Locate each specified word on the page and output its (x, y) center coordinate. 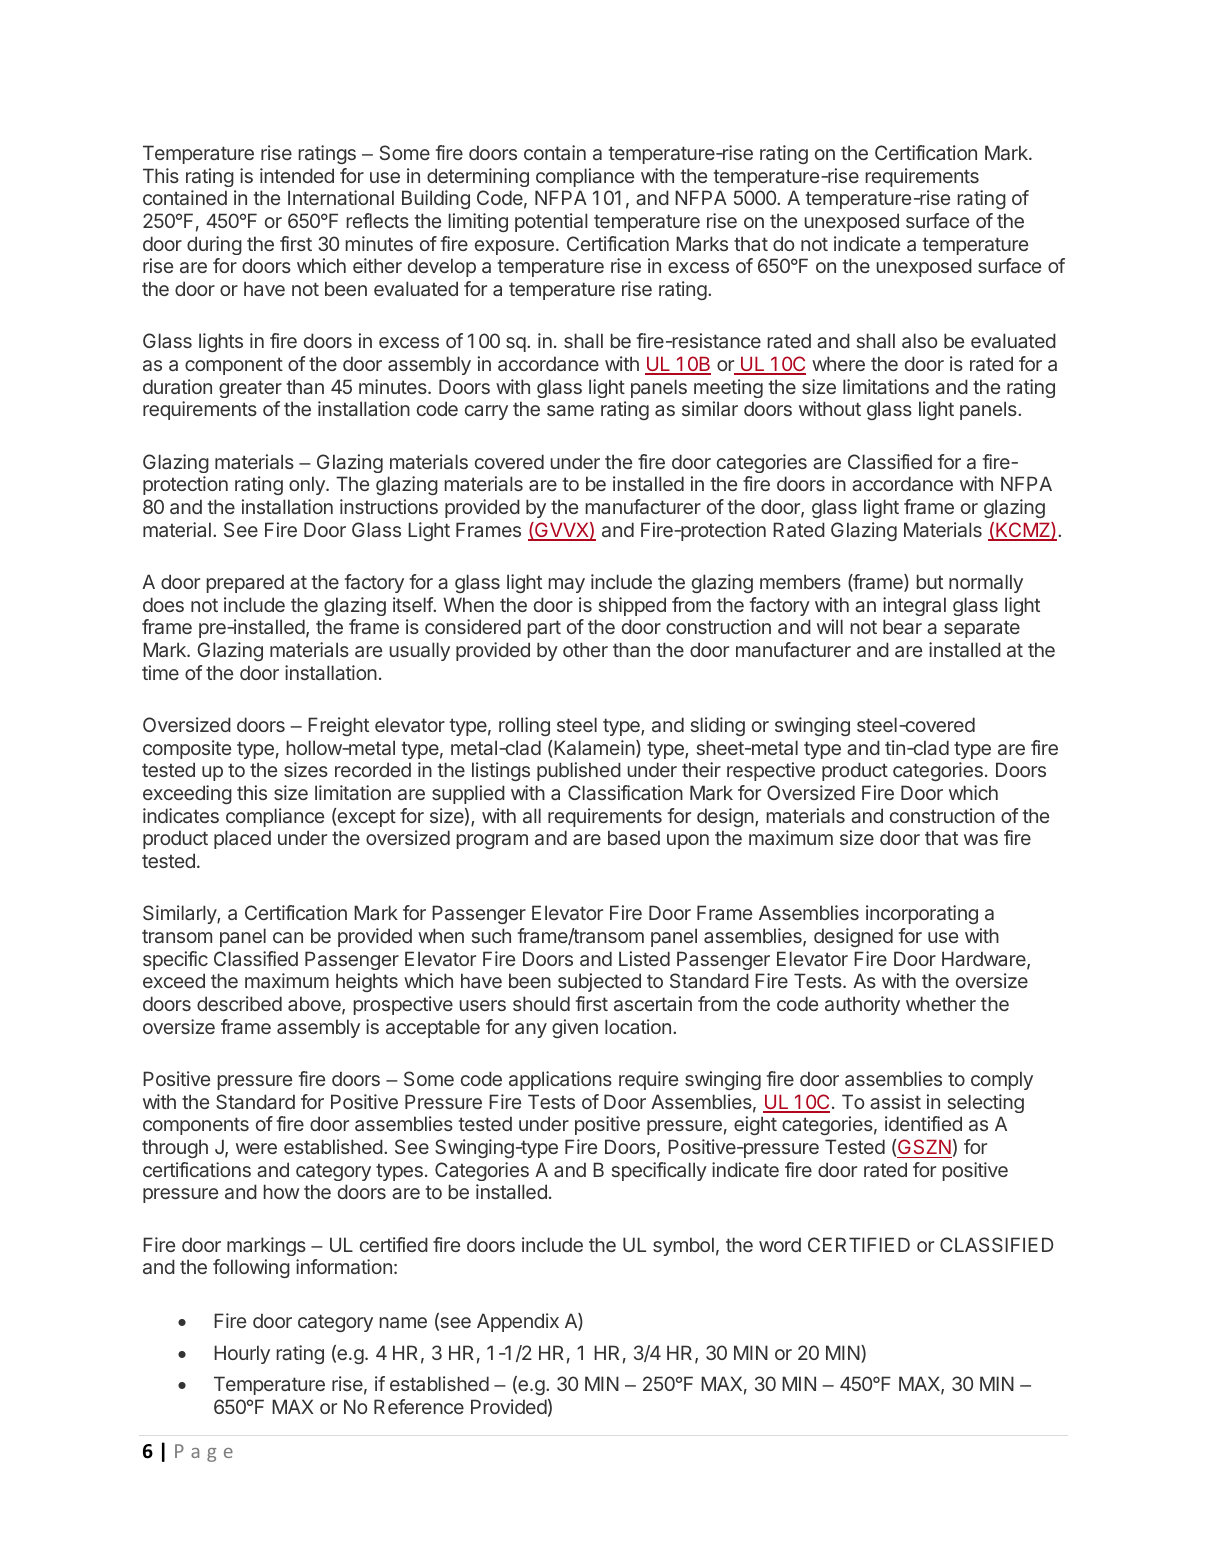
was (981, 839)
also (919, 340)
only (308, 485)
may (567, 585)
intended (297, 175)
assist (895, 1101)
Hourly (242, 1354)
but (930, 581)
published (579, 771)
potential (551, 222)
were (256, 1148)
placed (242, 839)
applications (560, 1080)
